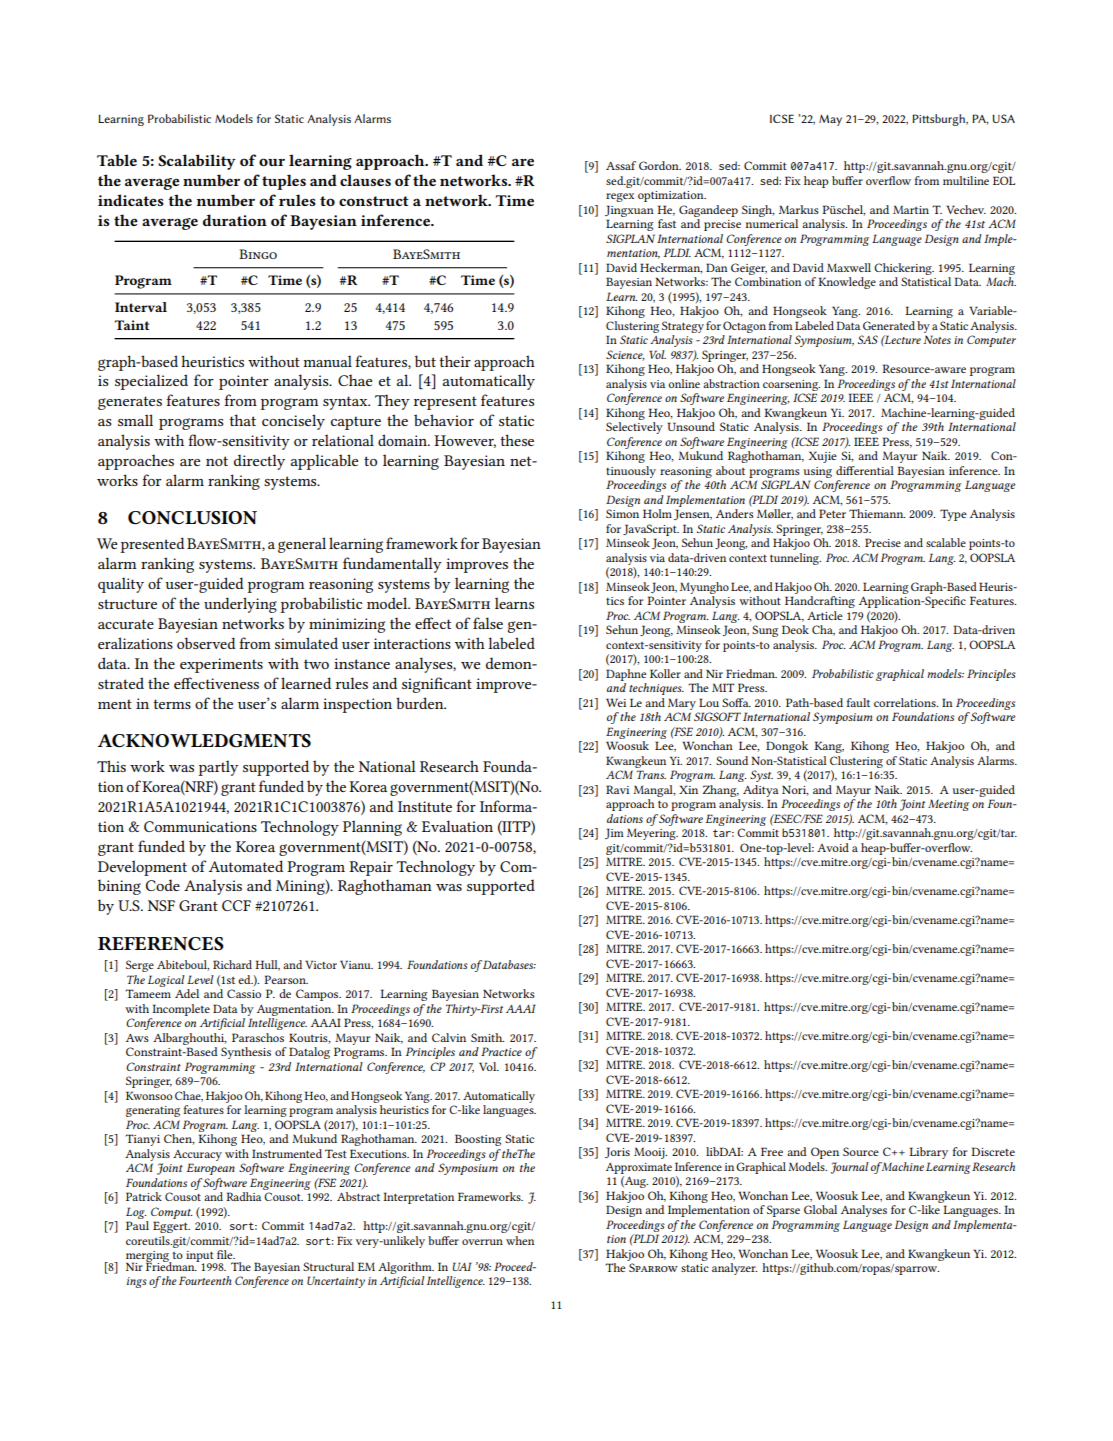 Image resolution: width=1113 pixels, height=1441 pixels. I want to click on fault, so click(858, 702).
